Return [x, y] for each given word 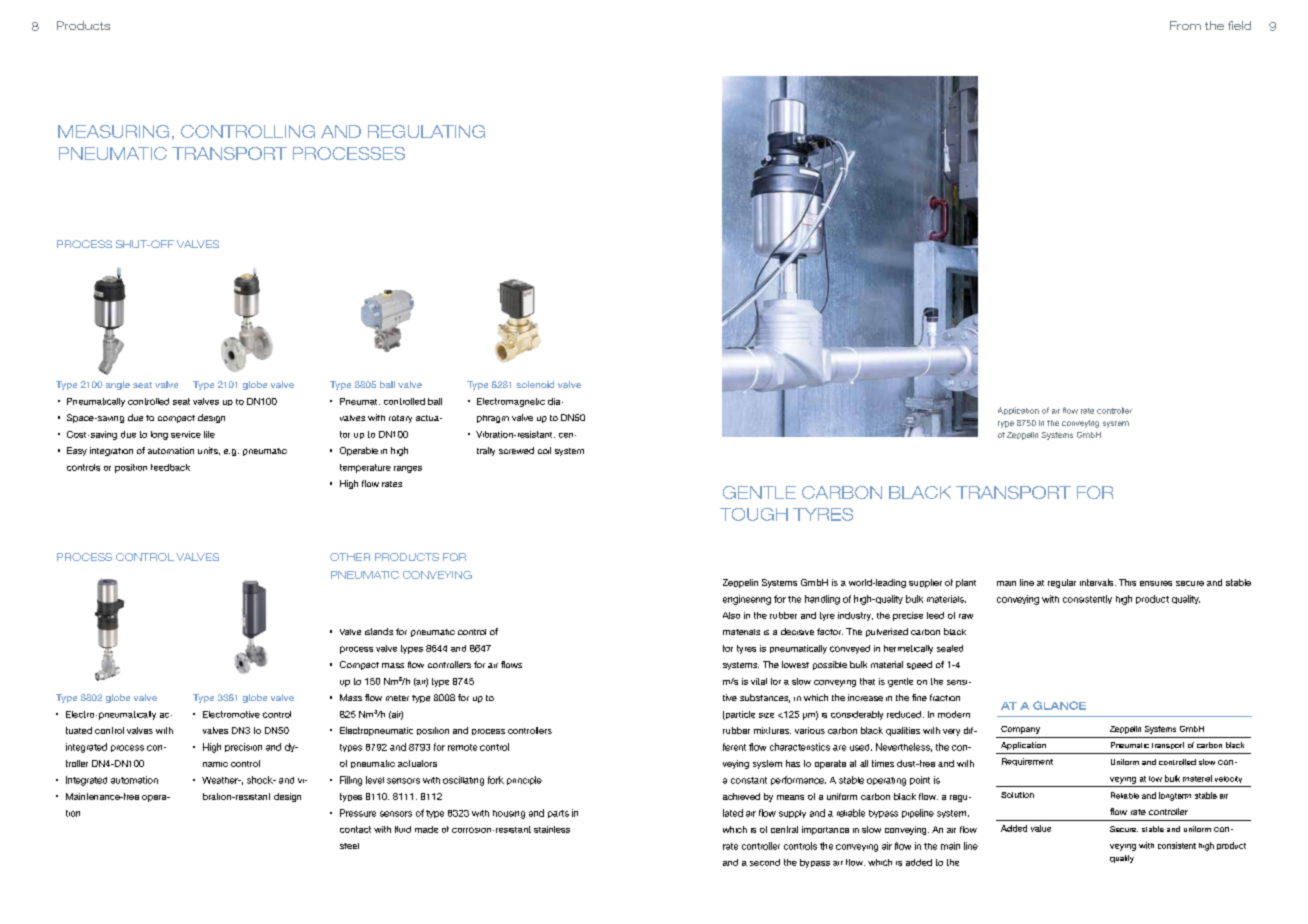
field [1239, 25]
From [1185, 25]
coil [544, 450]
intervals [1098, 582]
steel [349, 846]
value [1041, 828]
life [209, 434]
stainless [552, 829]
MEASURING [113, 131]
